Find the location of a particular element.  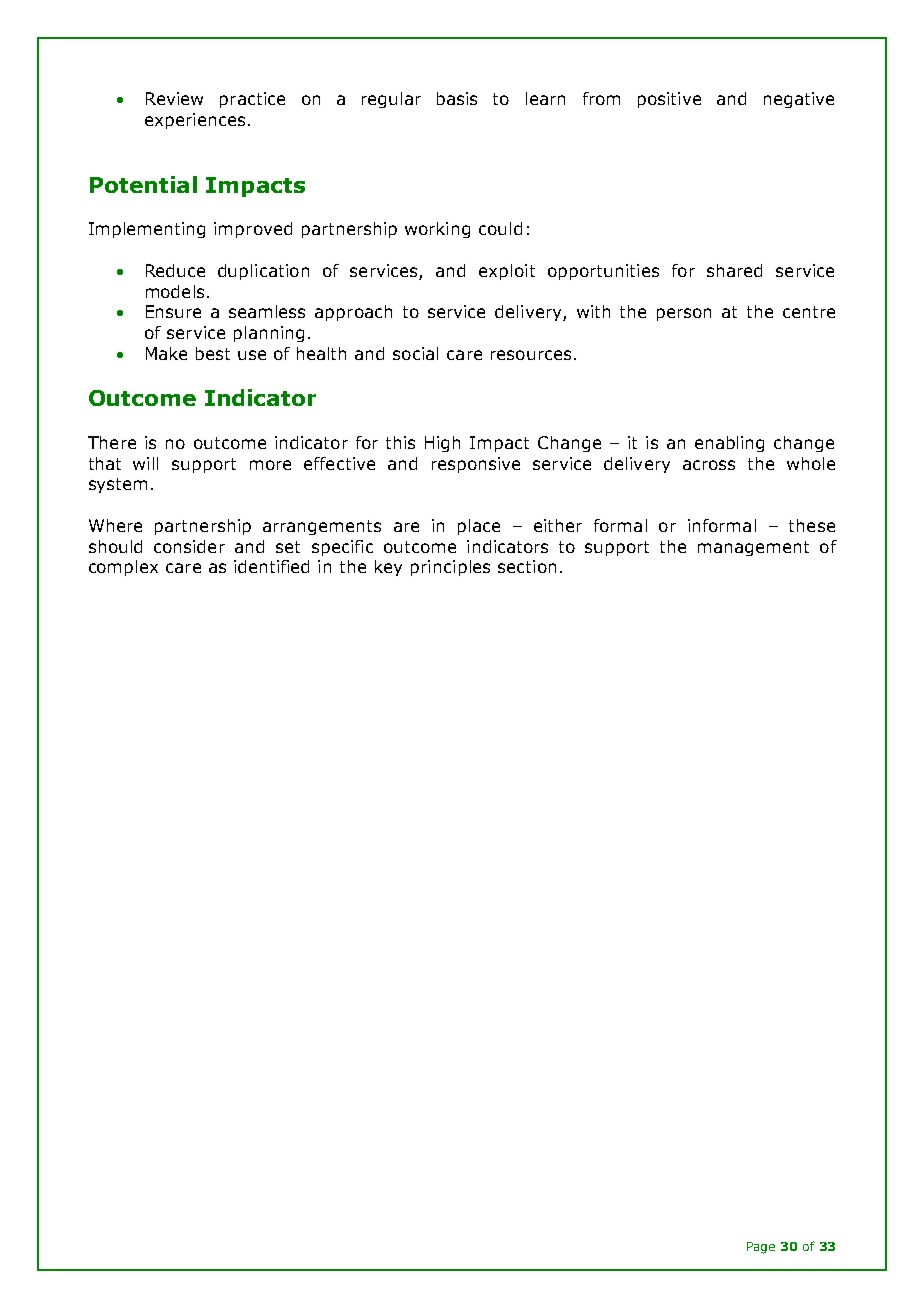

positive is located at coordinates (669, 100).
